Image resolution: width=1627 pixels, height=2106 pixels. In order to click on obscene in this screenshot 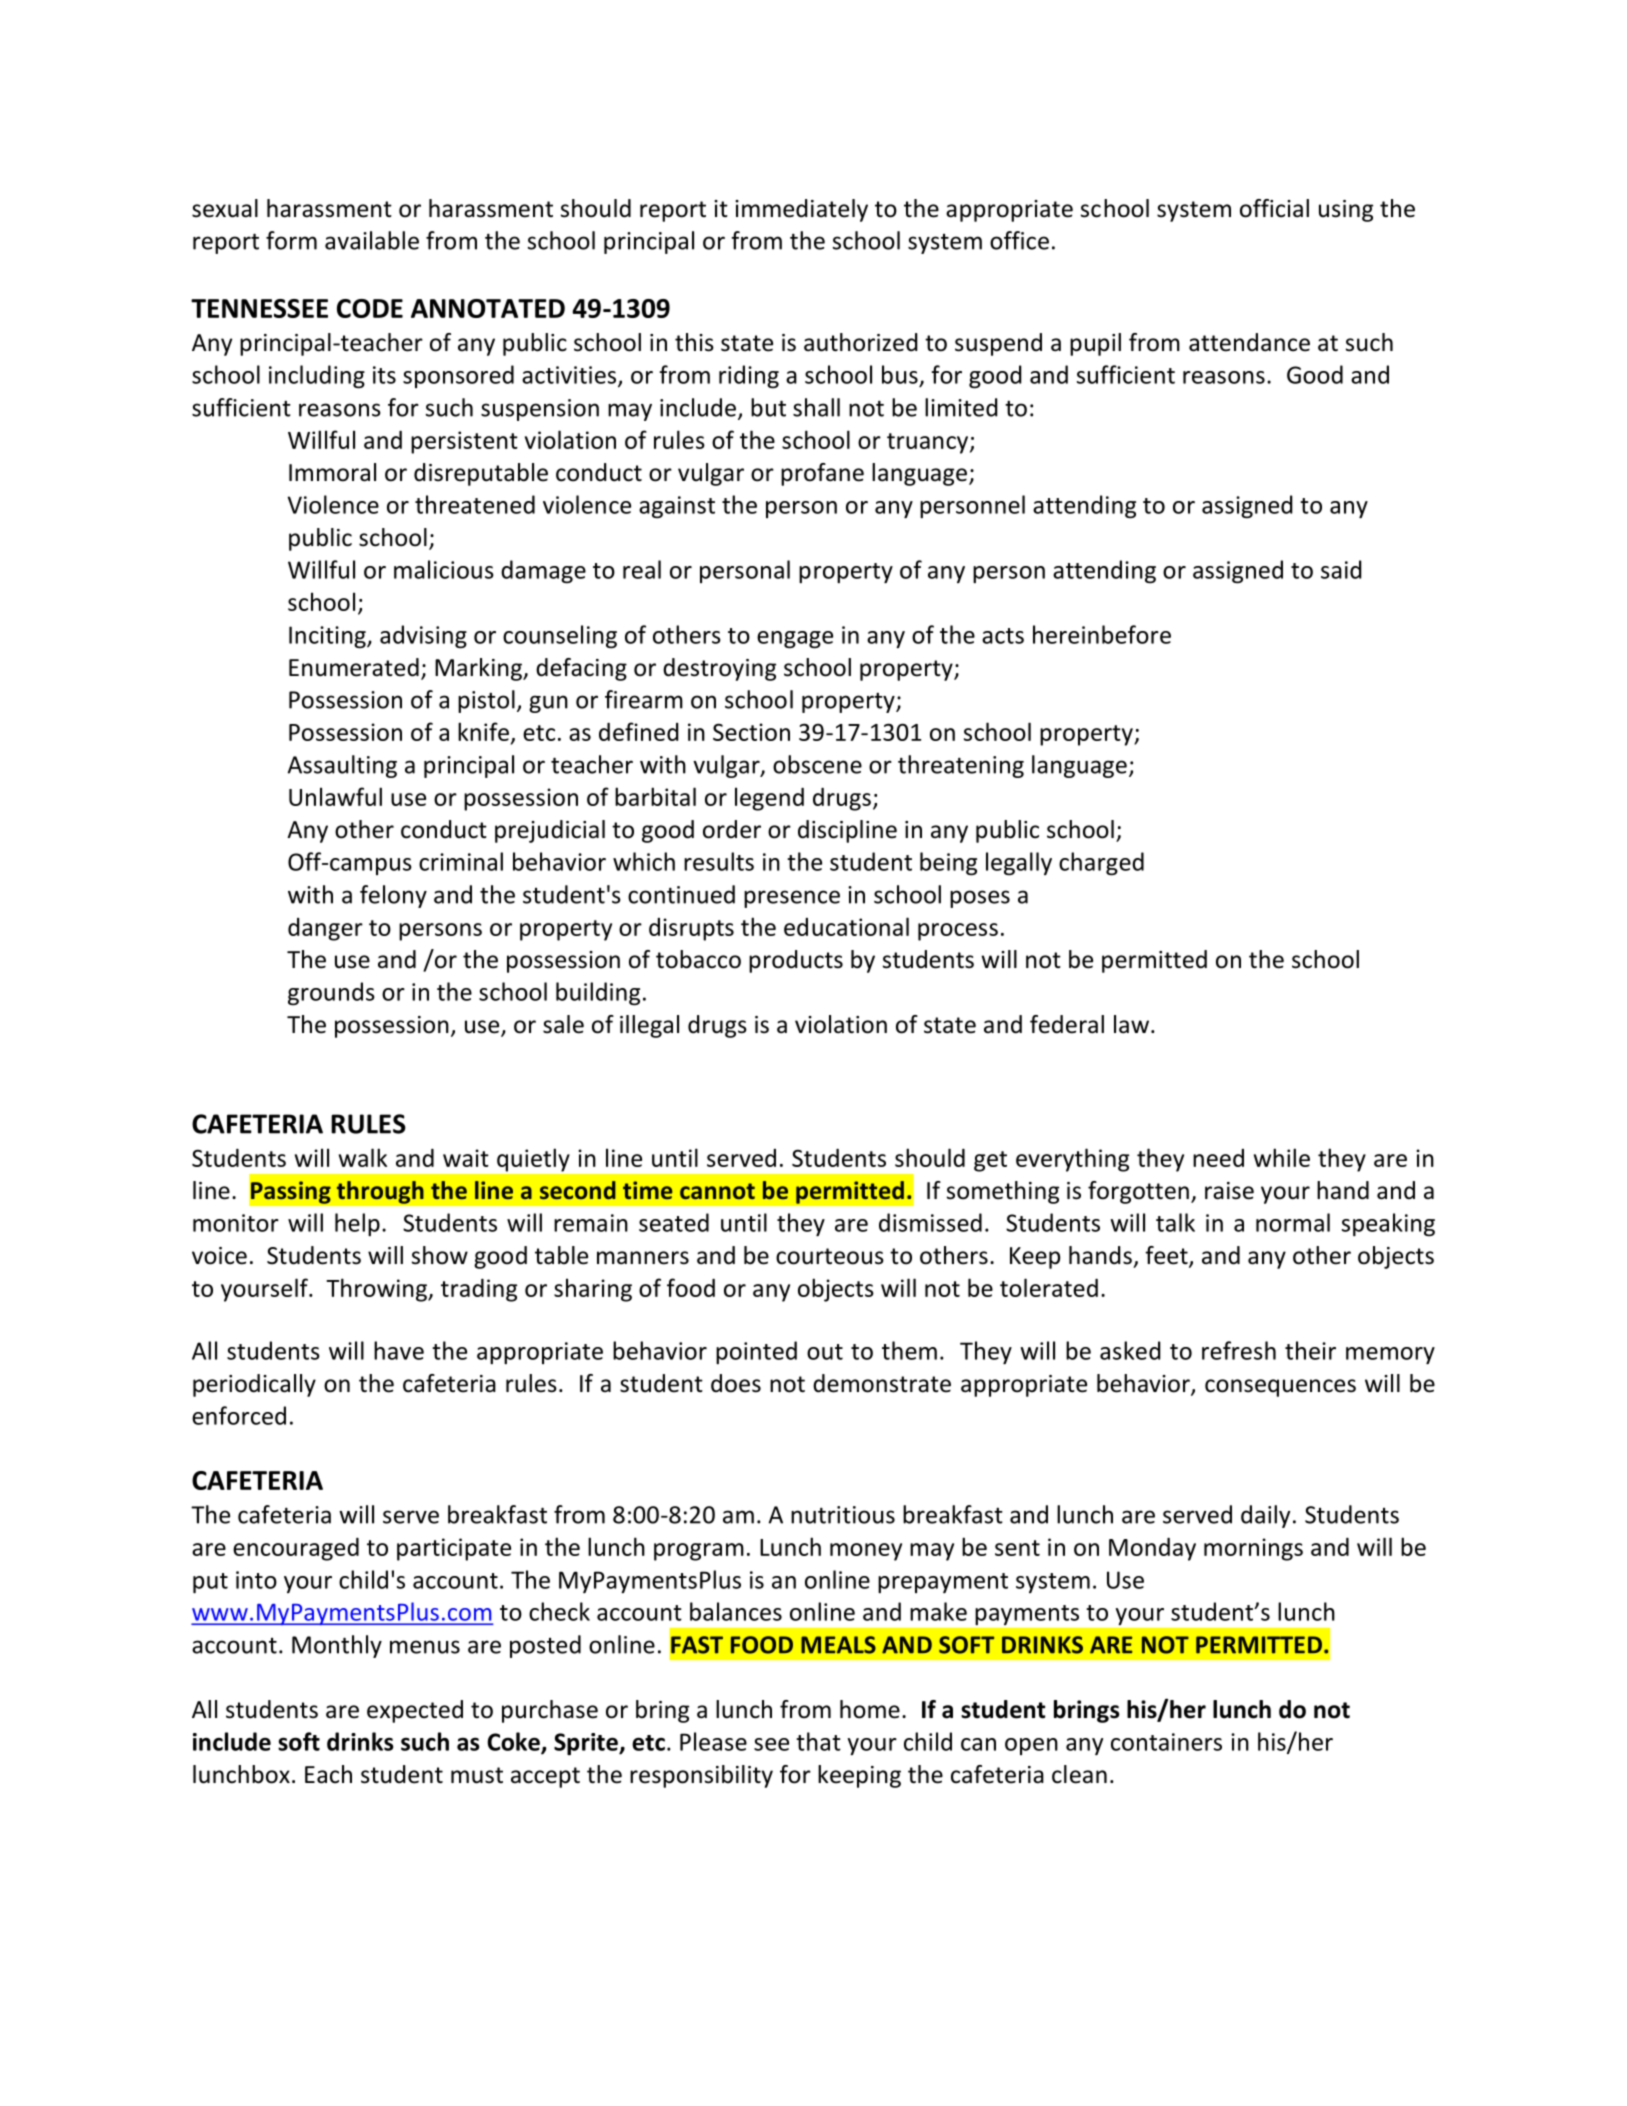, I will do `click(817, 764)`.
